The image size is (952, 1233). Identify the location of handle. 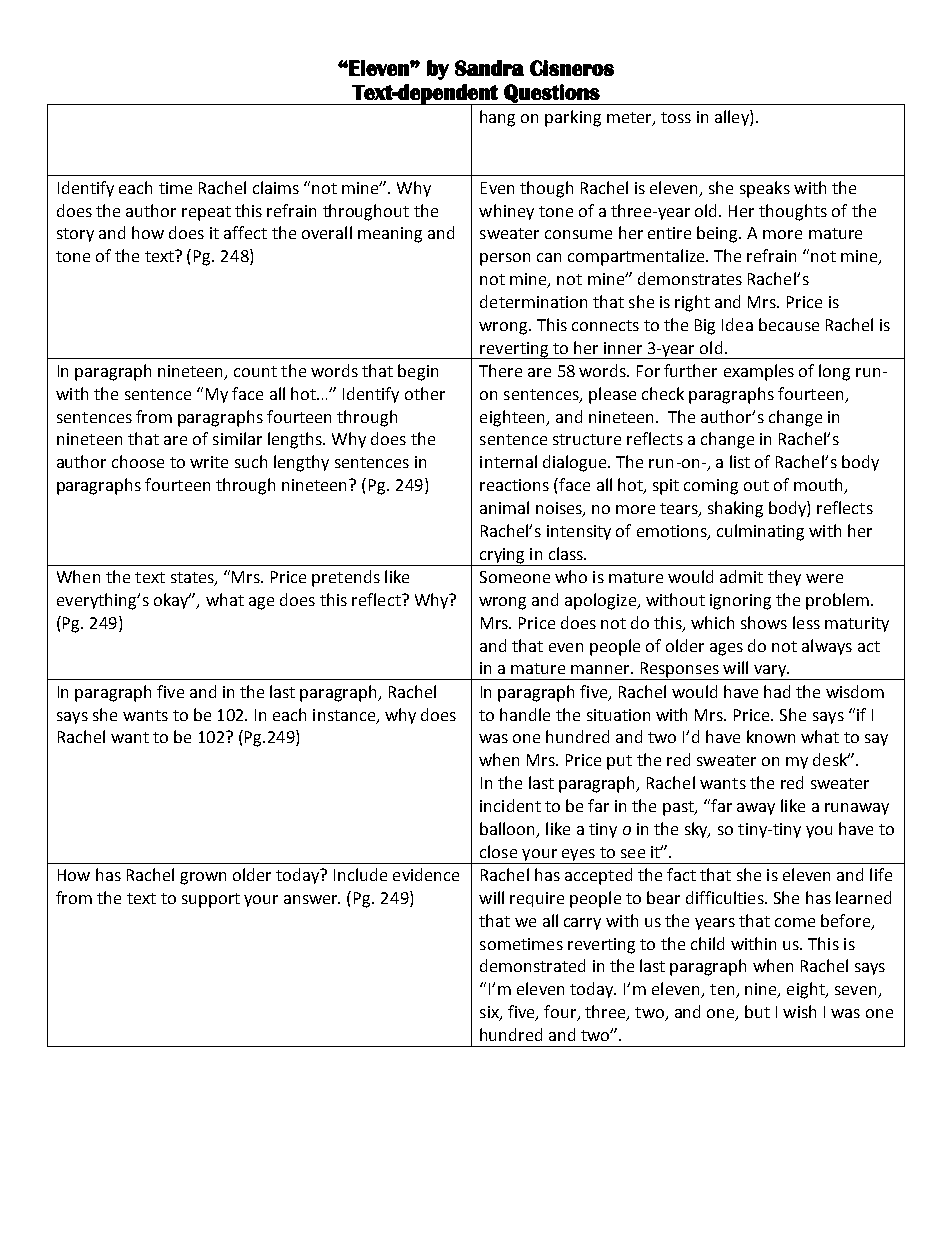
(525, 714).
